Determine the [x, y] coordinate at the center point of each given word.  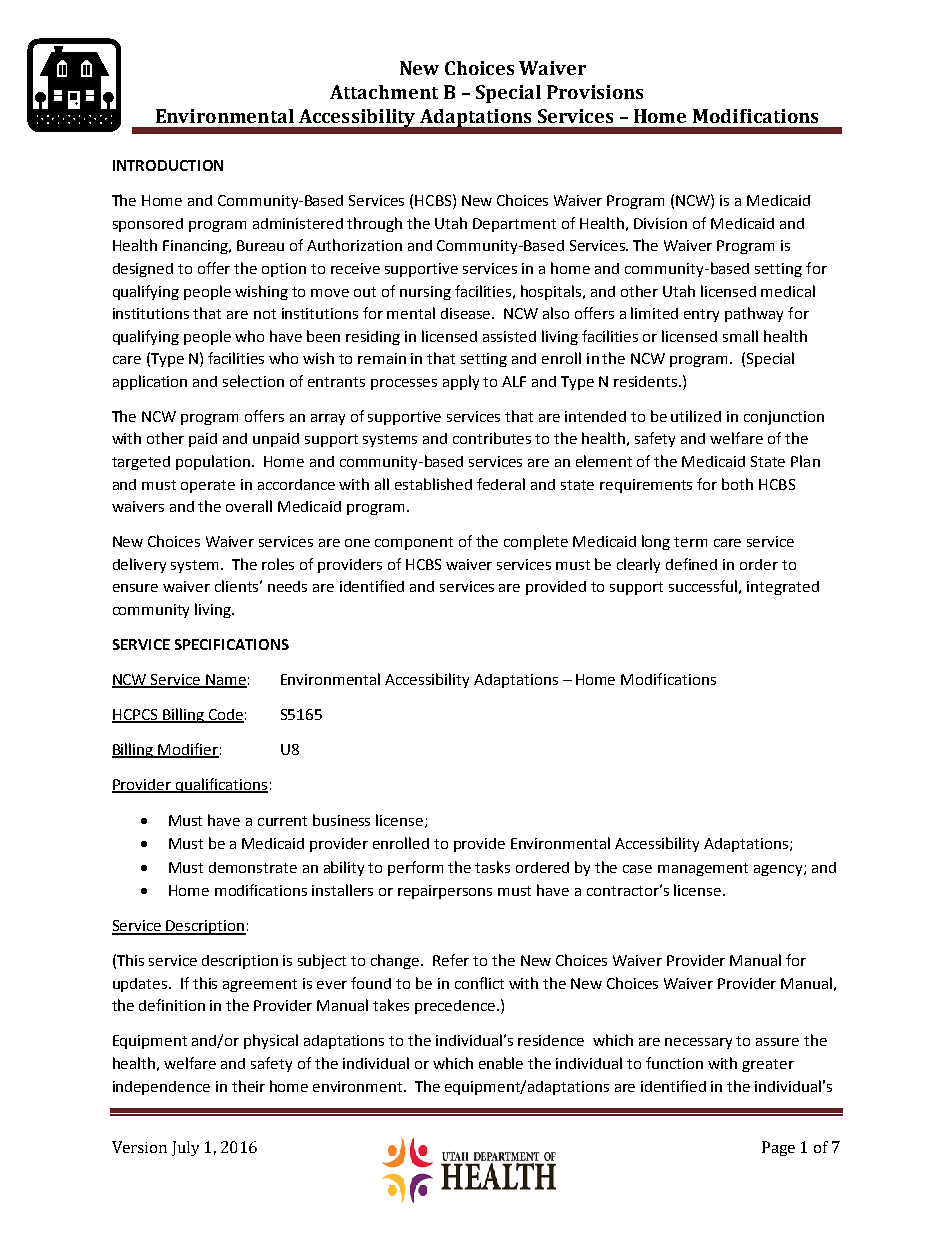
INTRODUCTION [168, 165]
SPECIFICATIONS [232, 644]
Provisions [595, 92]
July [185, 1148]
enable [501, 1063]
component [414, 543]
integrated [783, 588]
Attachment [384, 92]
